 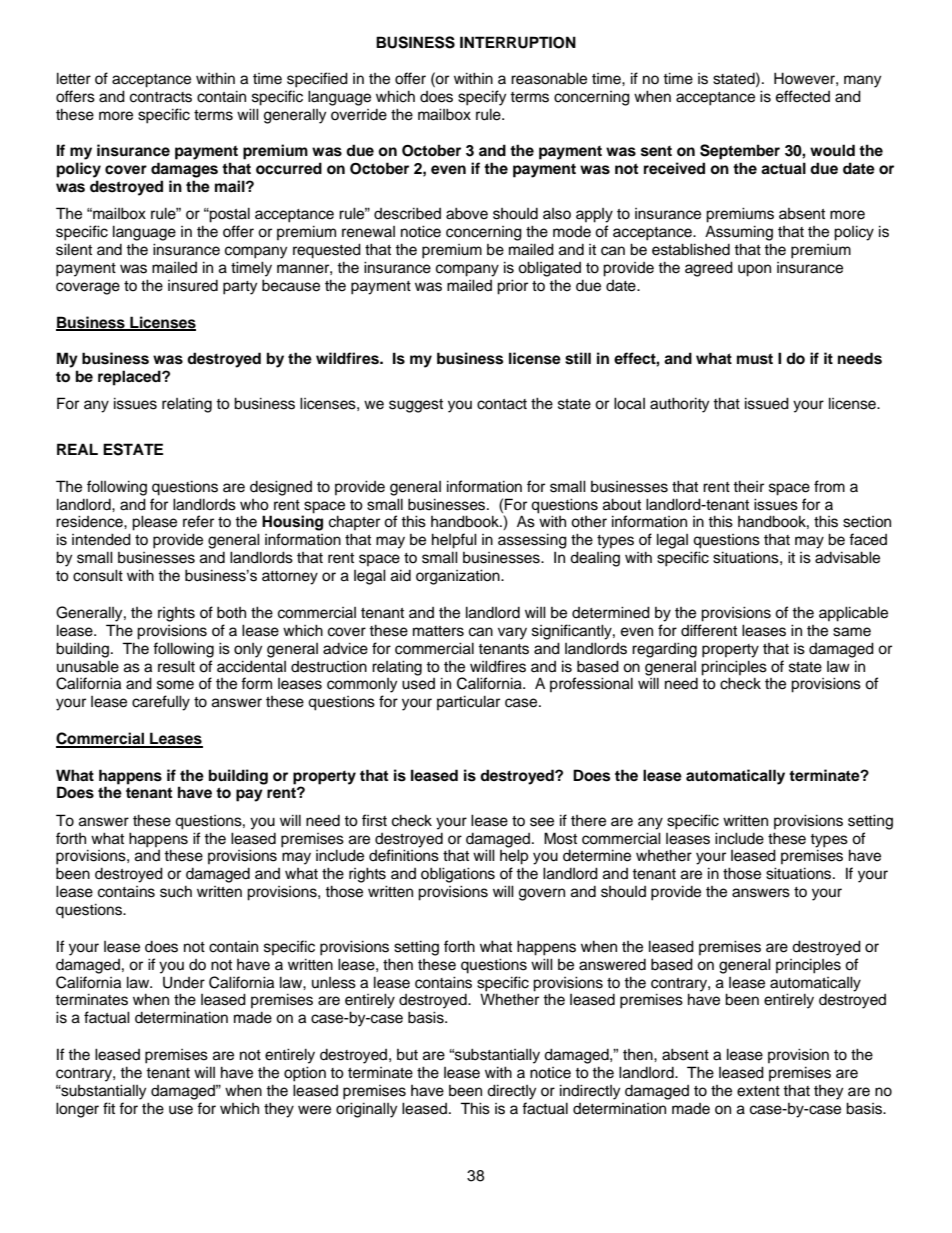 What do you see at coordinates (407, 1055) in the document?
I see `but` at bounding box center [407, 1055].
